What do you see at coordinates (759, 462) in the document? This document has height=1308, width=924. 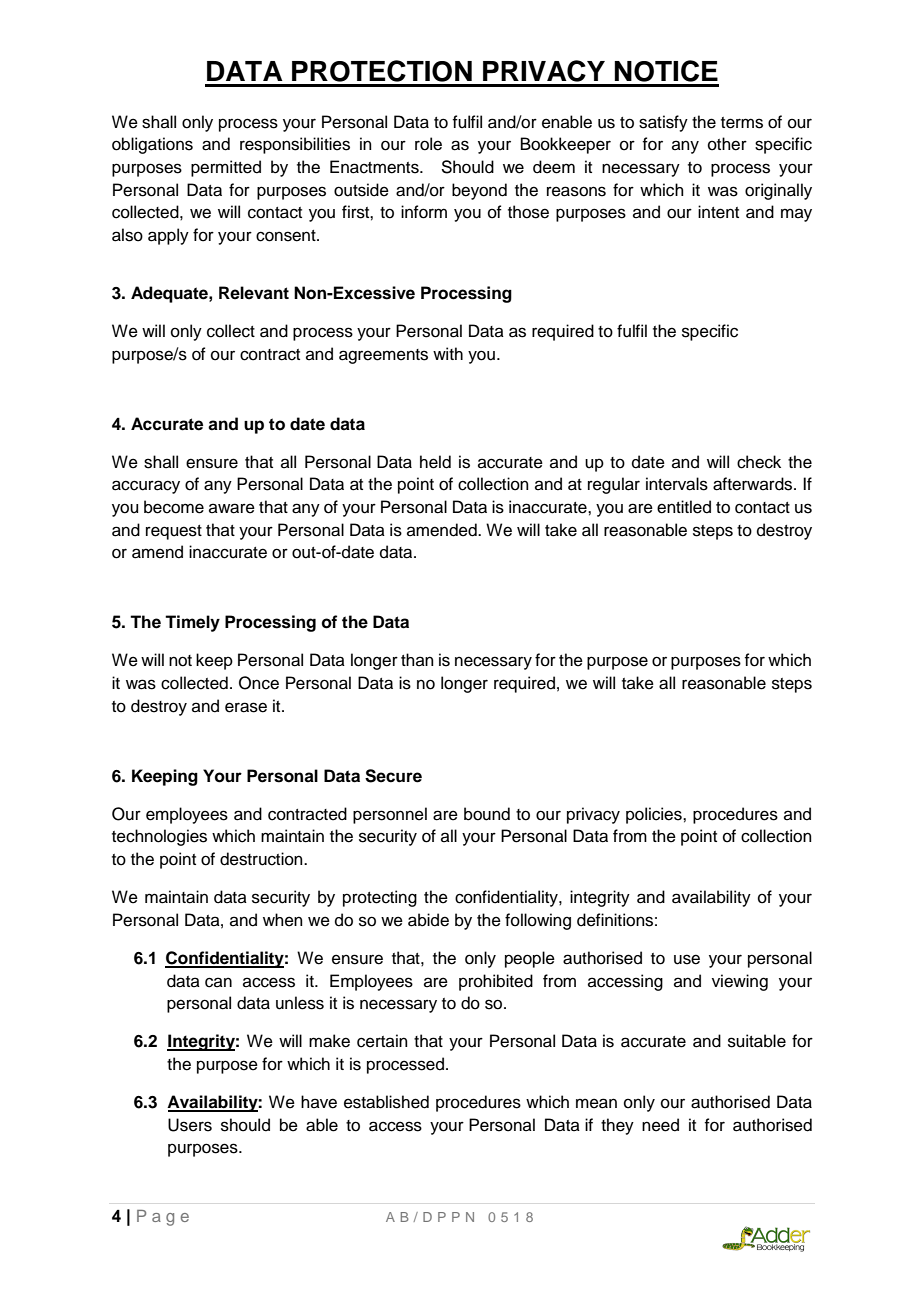 I see `check` at bounding box center [759, 462].
